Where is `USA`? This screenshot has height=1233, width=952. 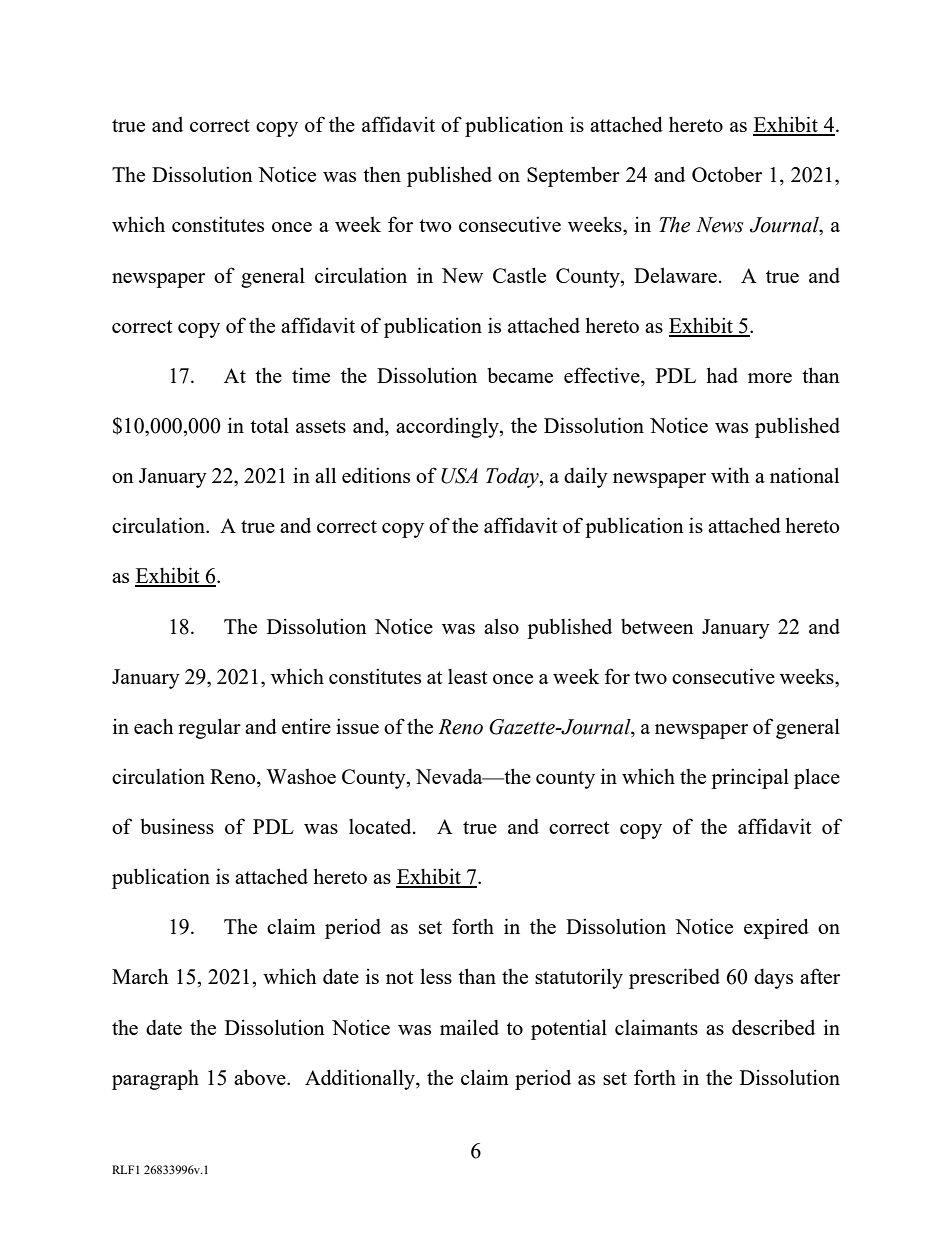 USA is located at coordinates (459, 476).
